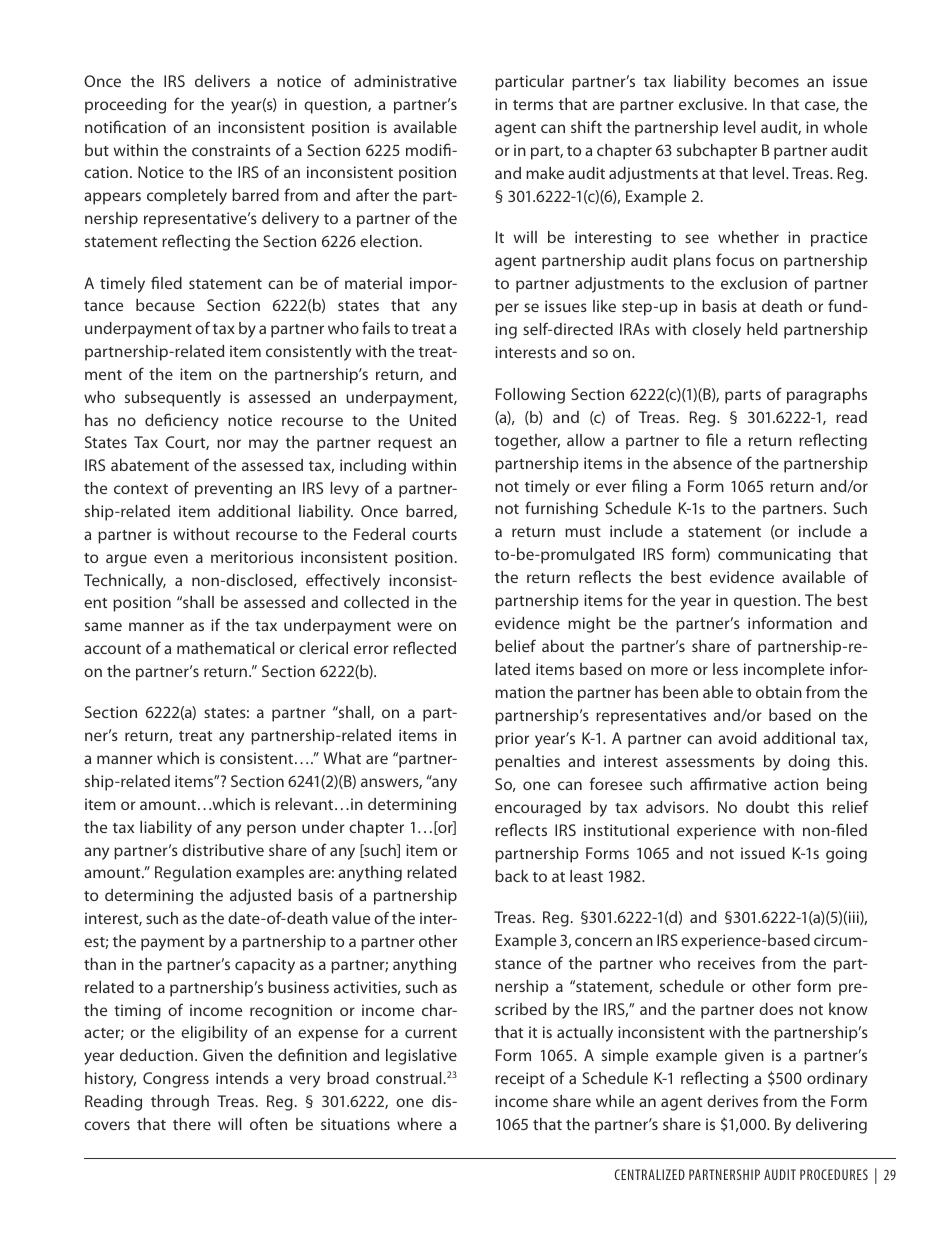  What do you see at coordinates (732, 1101) in the screenshot?
I see `derives` at bounding box center [732, 1101].
